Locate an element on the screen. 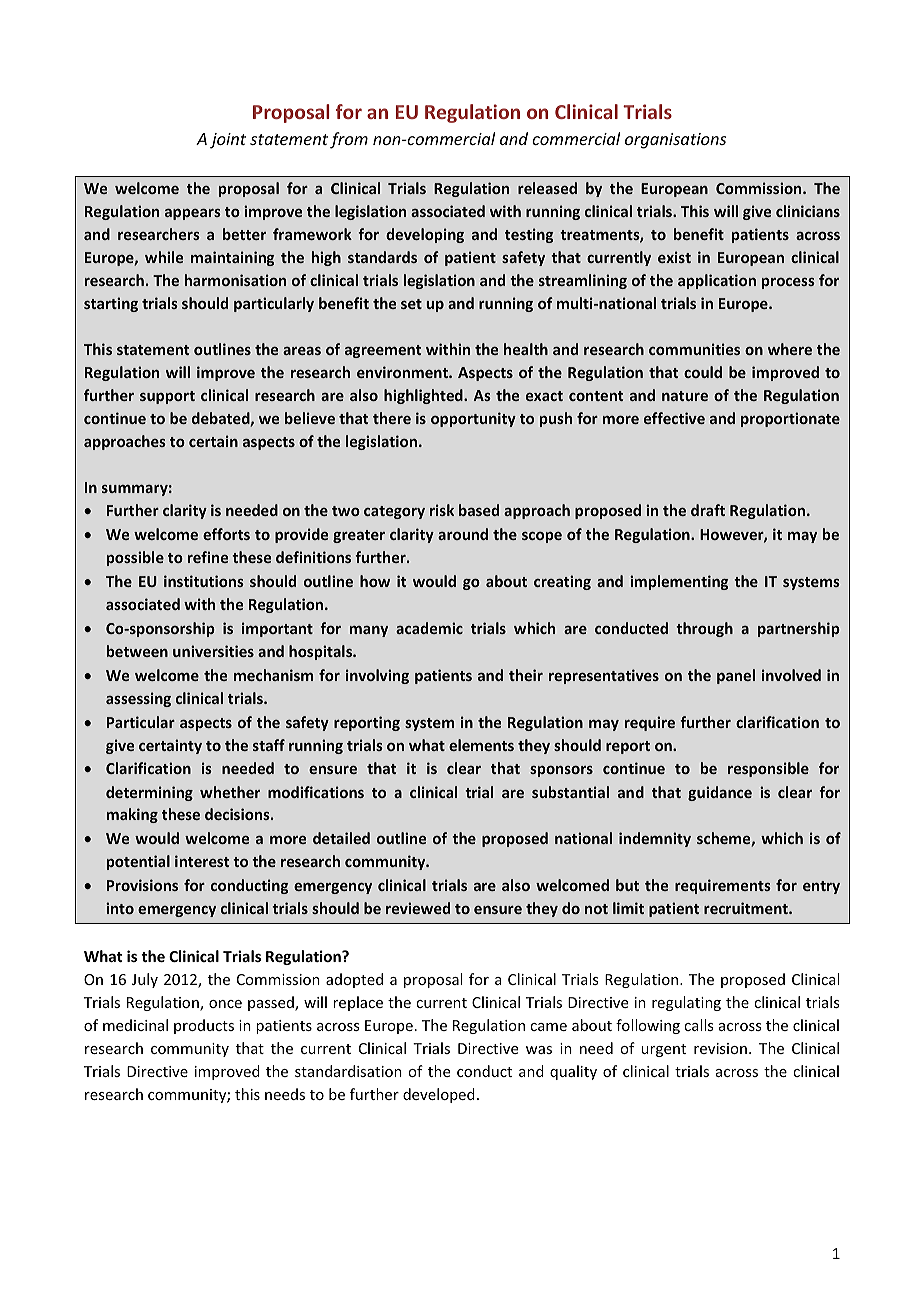  released is located at coordinates (547, 188).
